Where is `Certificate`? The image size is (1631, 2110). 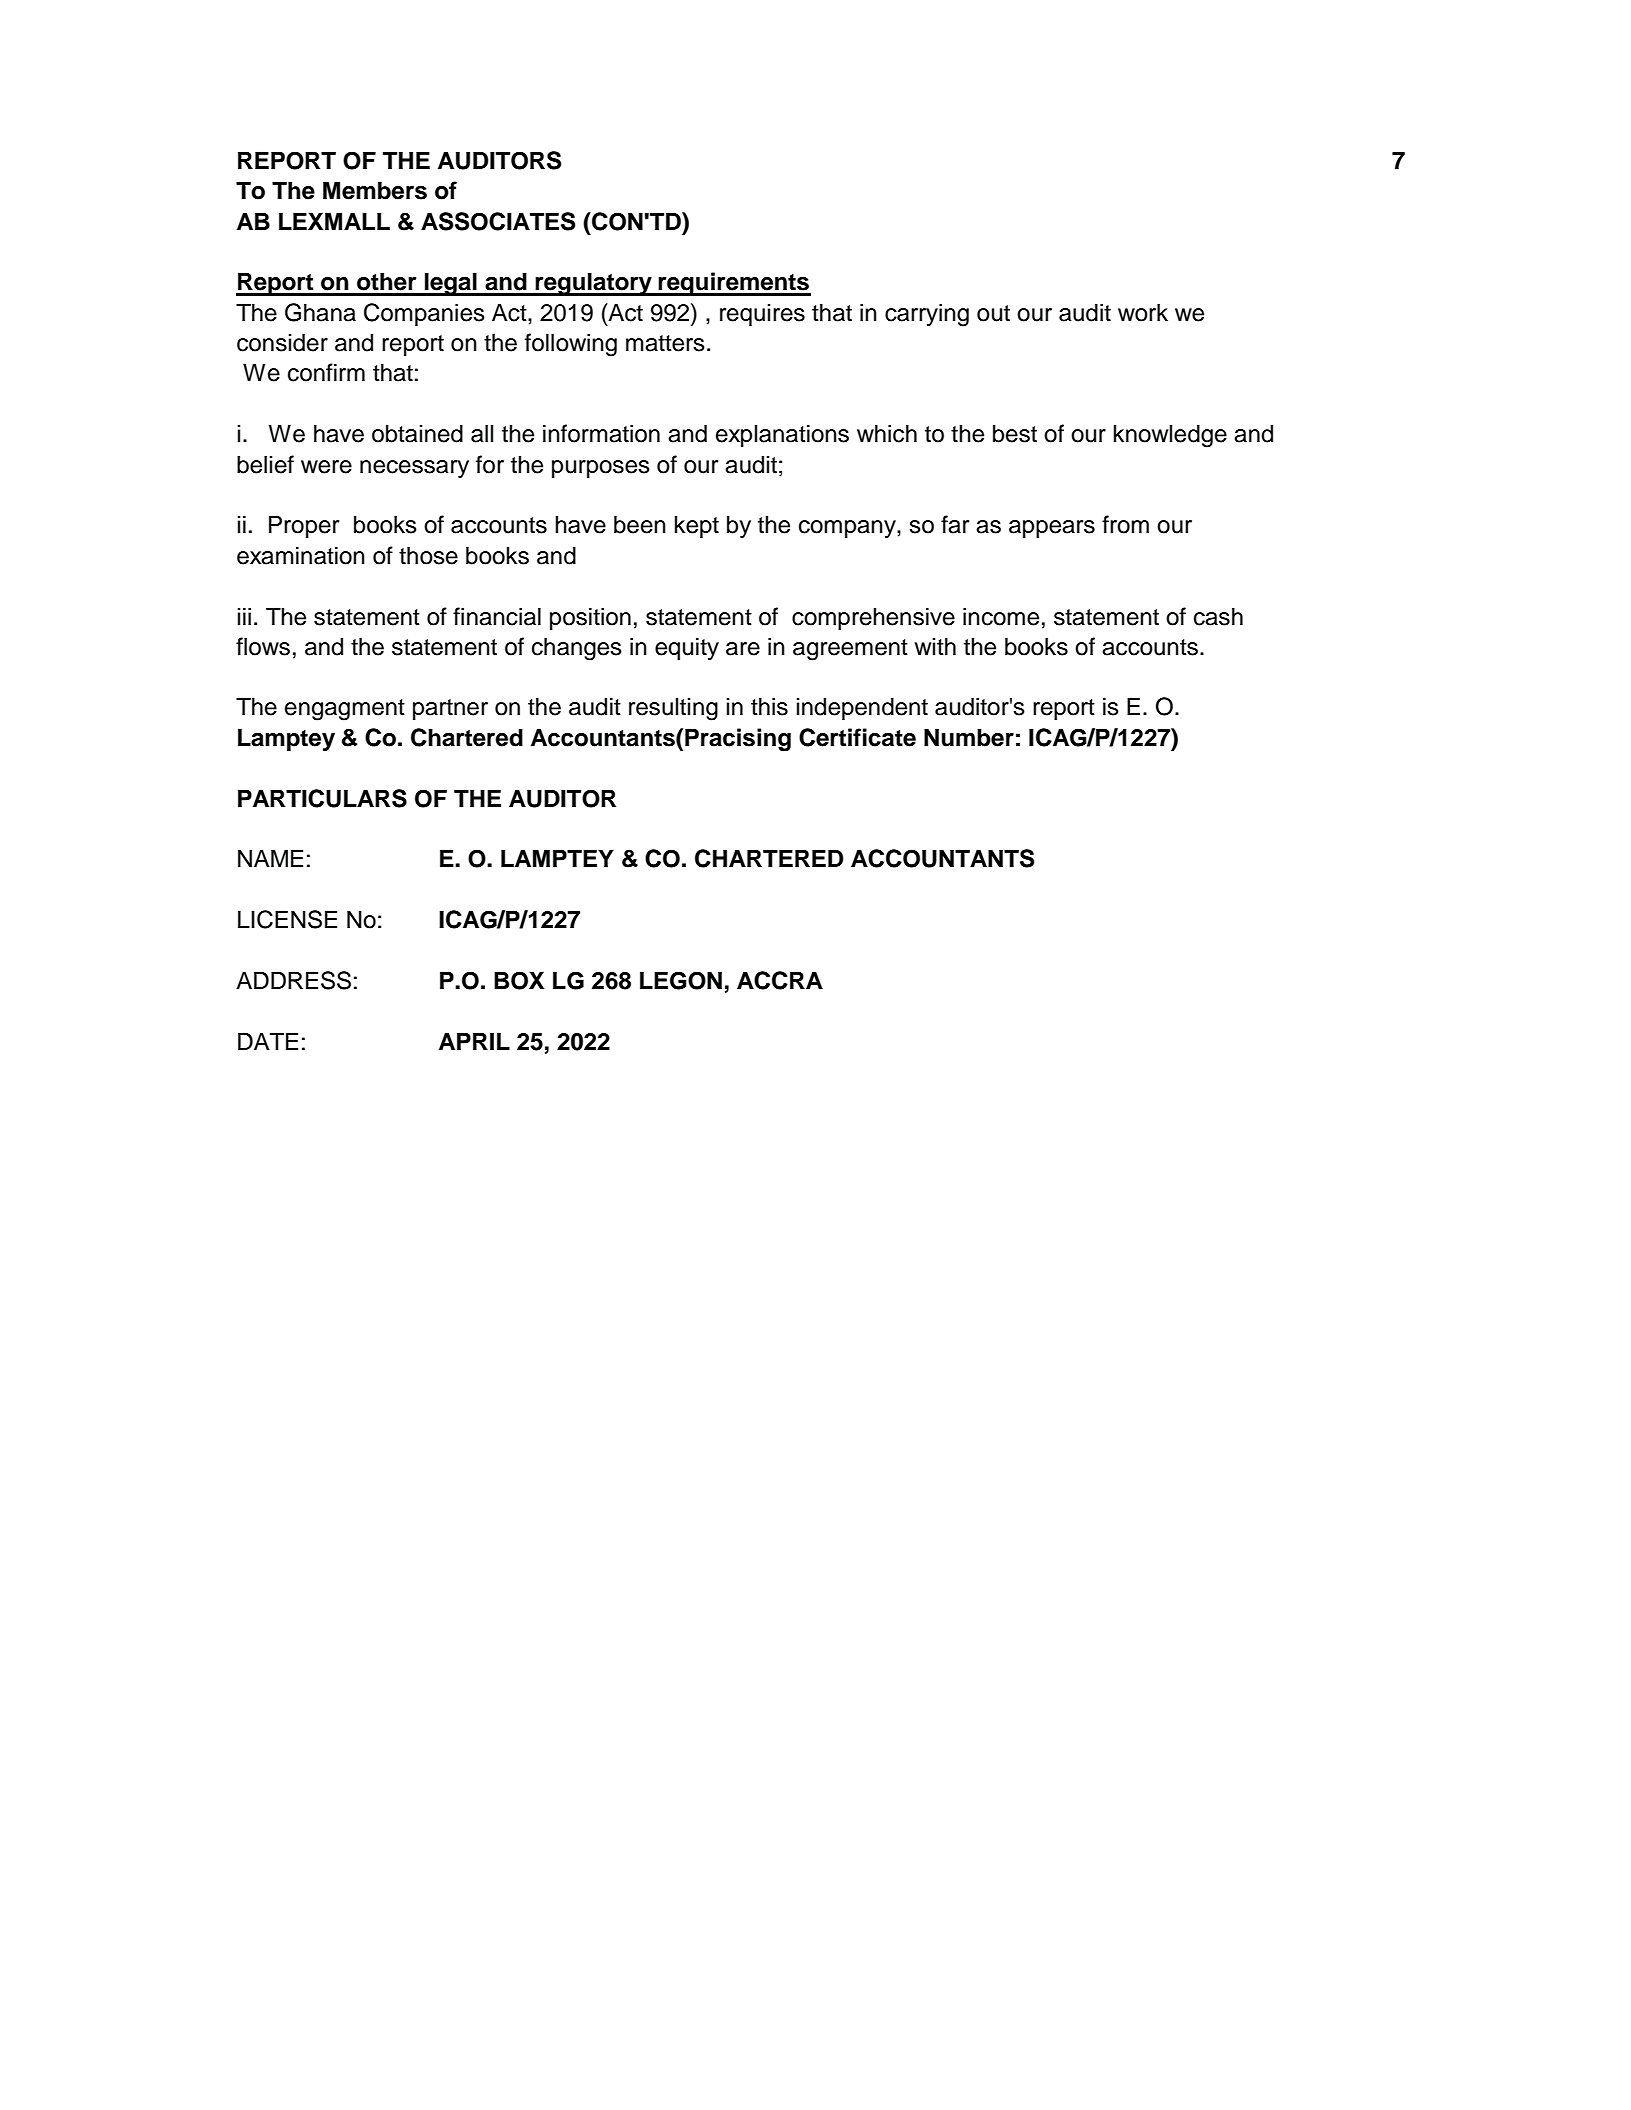
Certificate is located at coordinates (857, 737).
